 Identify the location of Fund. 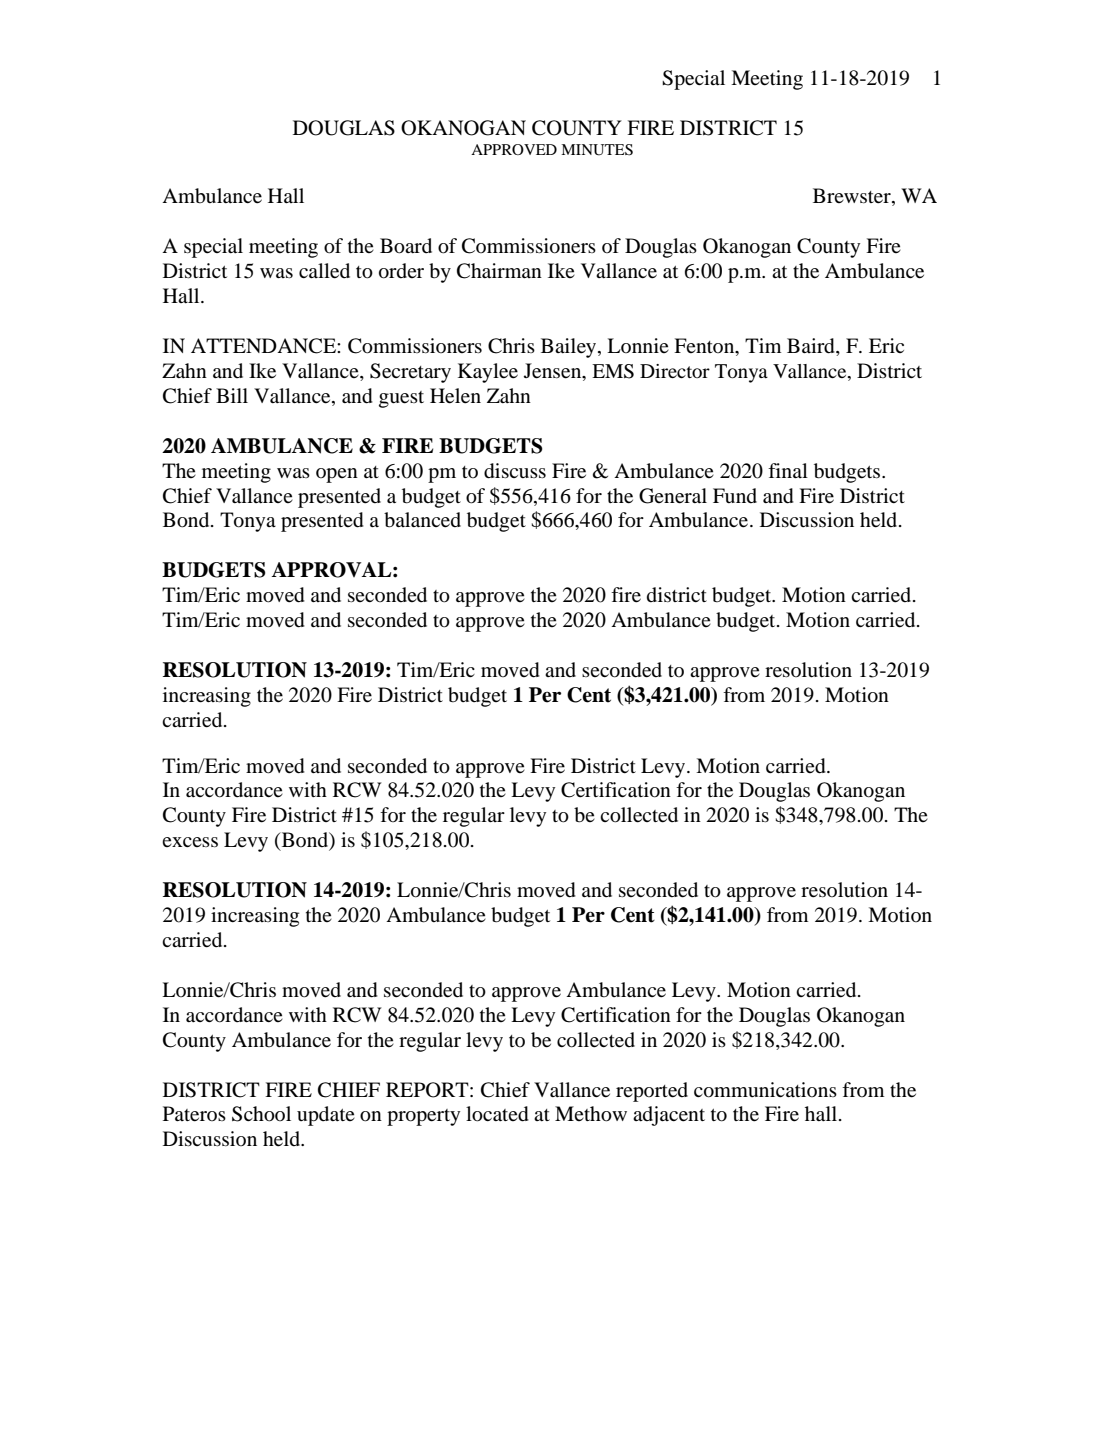
(735, 495).
